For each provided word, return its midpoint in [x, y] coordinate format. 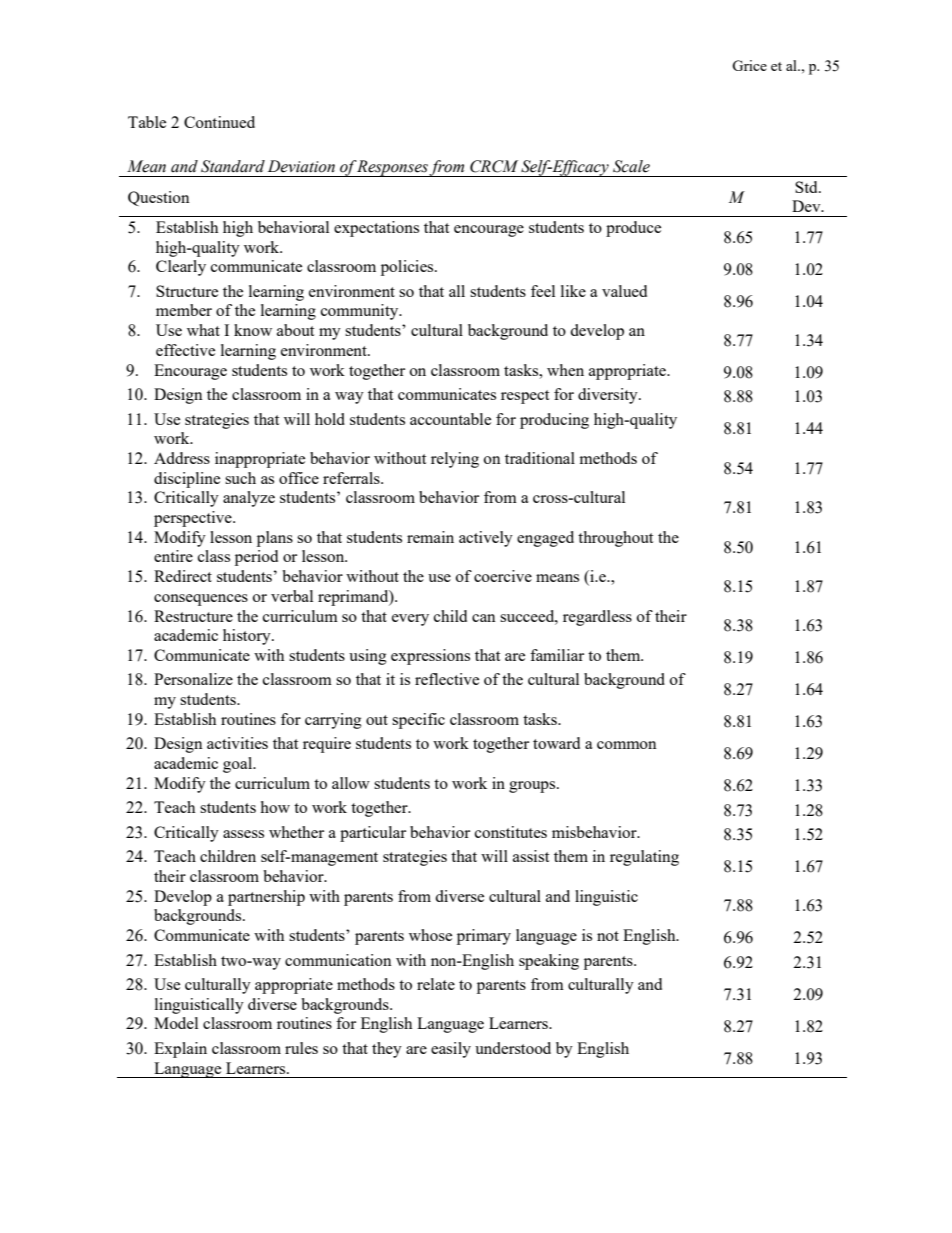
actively [486, 539]
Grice [749, 65]
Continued [219, 122]
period [256, 558]
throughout [615, 539]
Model [176, 1023]
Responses [393, 168]
